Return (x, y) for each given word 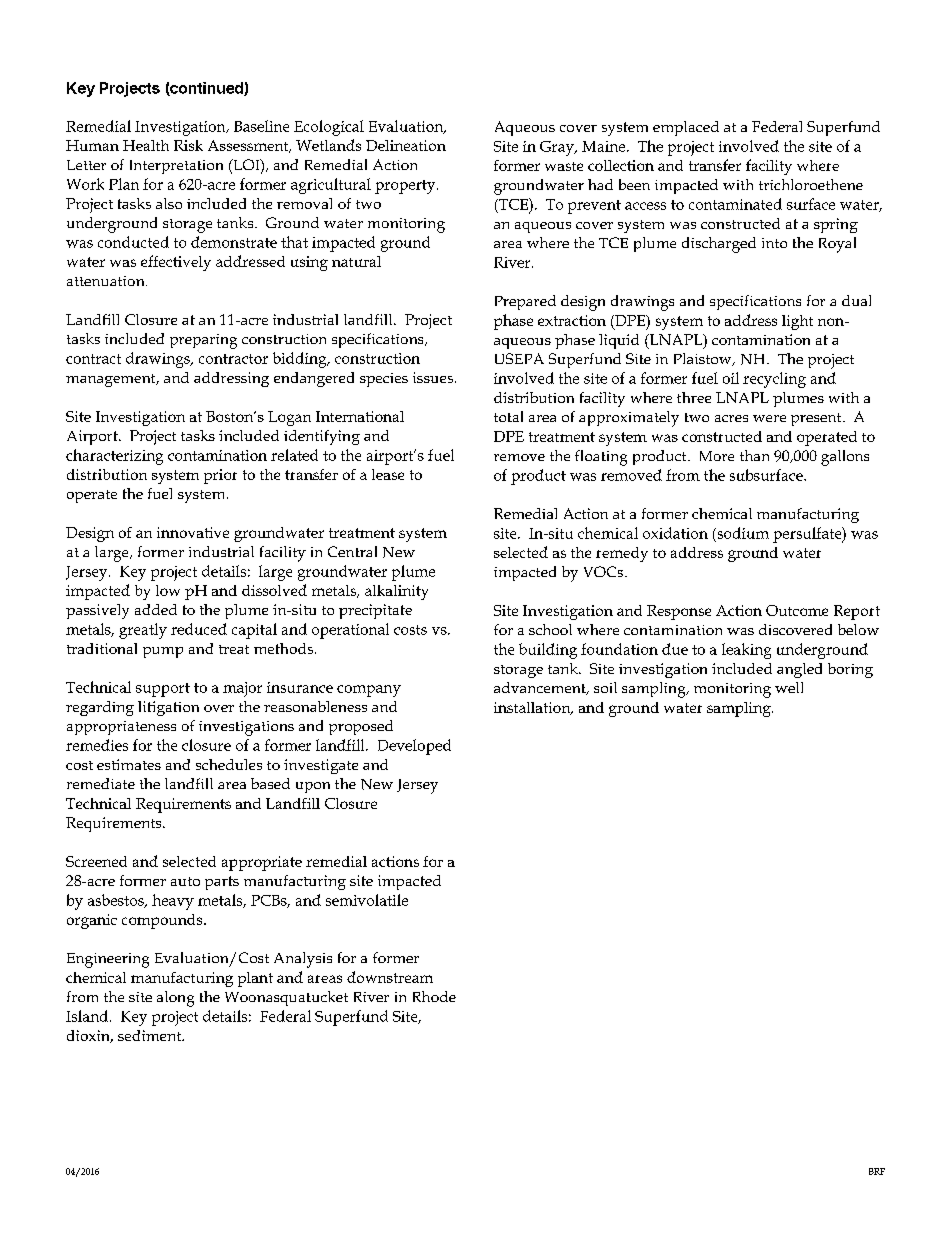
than (754, 455)
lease (388, 474)
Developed (414, 747)
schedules (229, 764)
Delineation (406, 145)
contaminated (735, 204)
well (789, 687)
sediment (151, 1035)
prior (220, 476)
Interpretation (176, 167)
